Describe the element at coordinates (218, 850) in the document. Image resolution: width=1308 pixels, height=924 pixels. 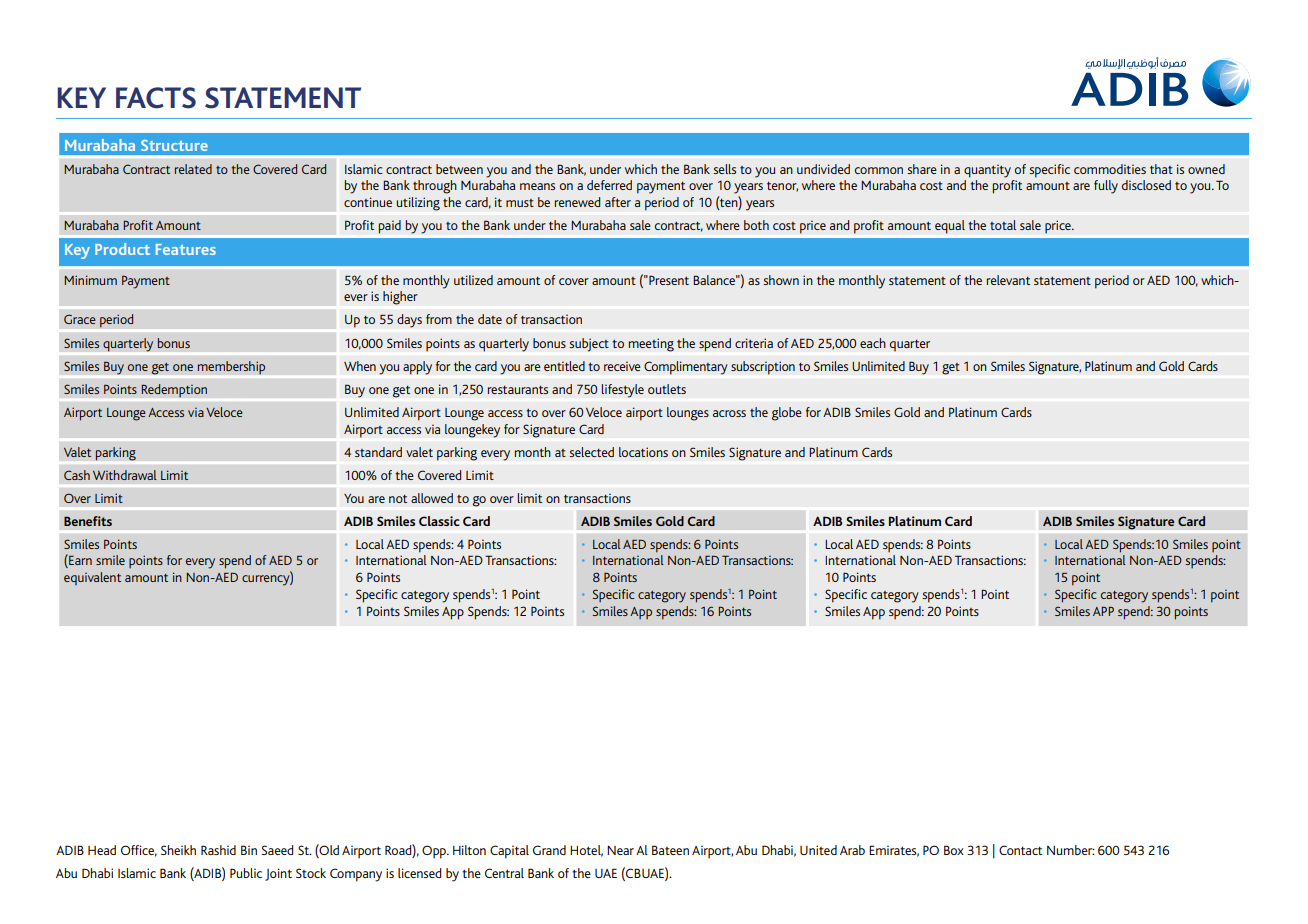
I see `Rashid` at that location.
